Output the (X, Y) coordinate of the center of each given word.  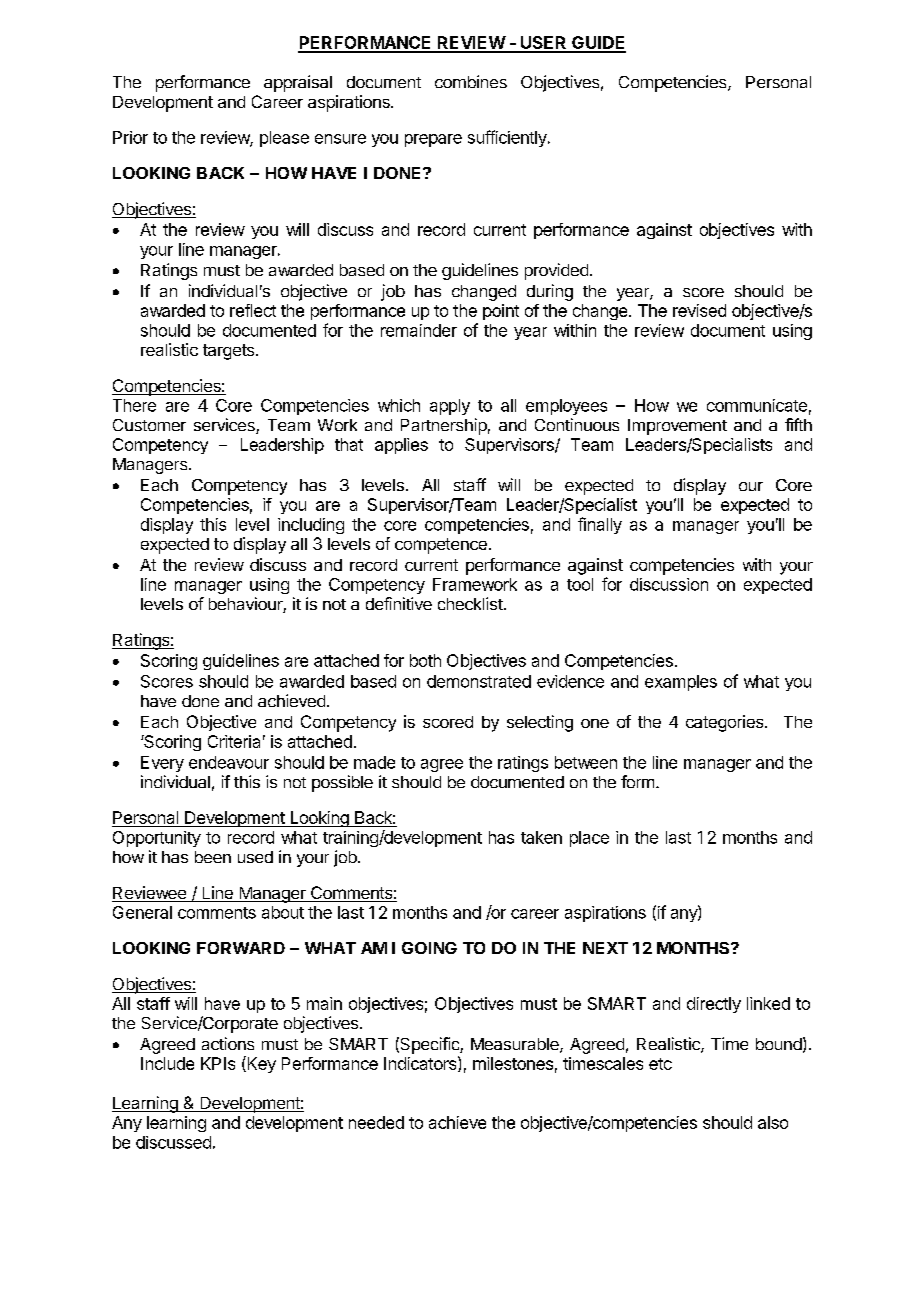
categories (726, 723)
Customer (149, 425)
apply (450, 407)
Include (167, 1063)
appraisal (298, 83)
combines (471, 81)
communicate (757, 405)
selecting (540, 723)
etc (660, 1064)
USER (543, 44)
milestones (513, 1063)
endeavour (229, 762)
